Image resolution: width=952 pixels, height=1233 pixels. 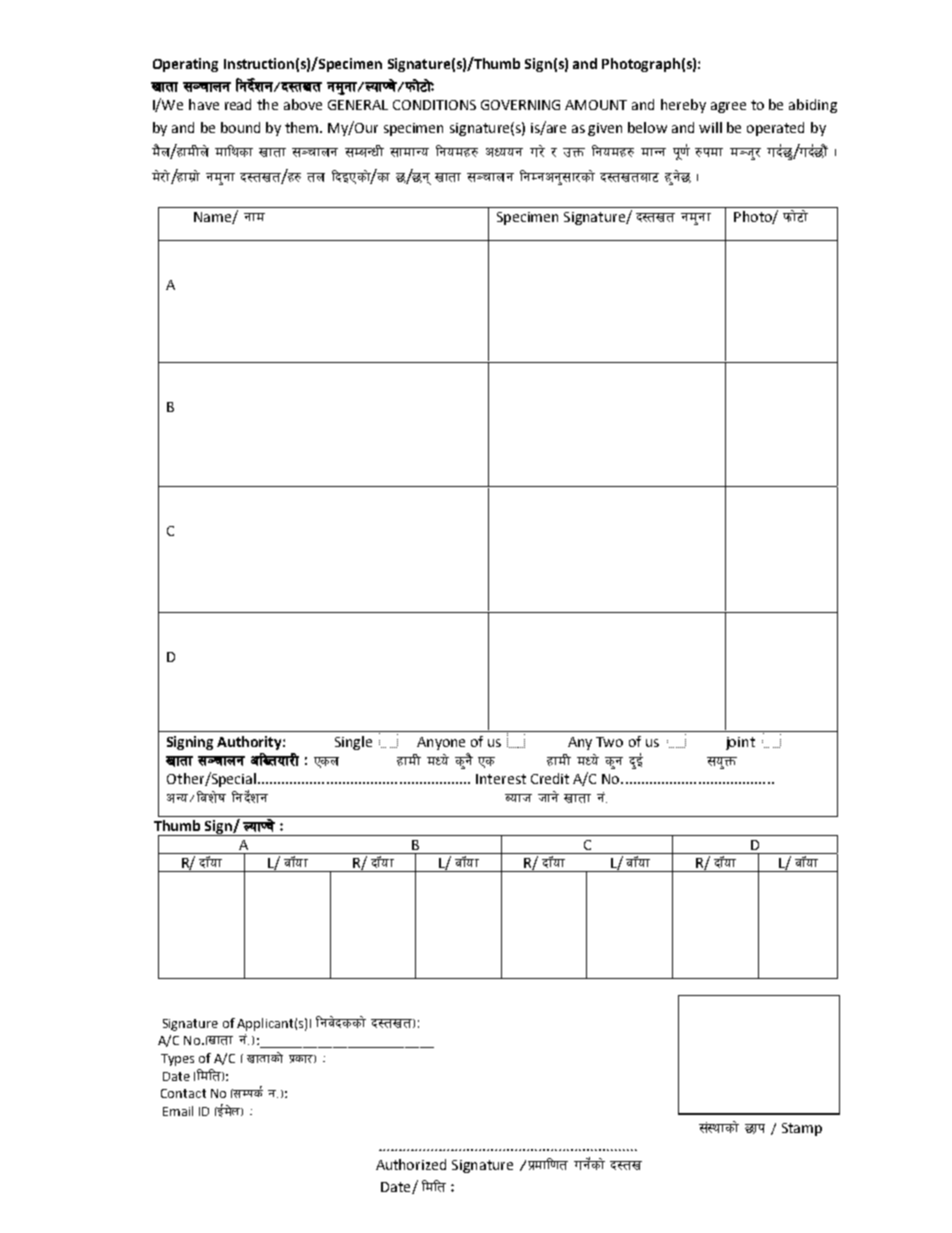 I want to click on Dks, so click(x=251, y=1092).
